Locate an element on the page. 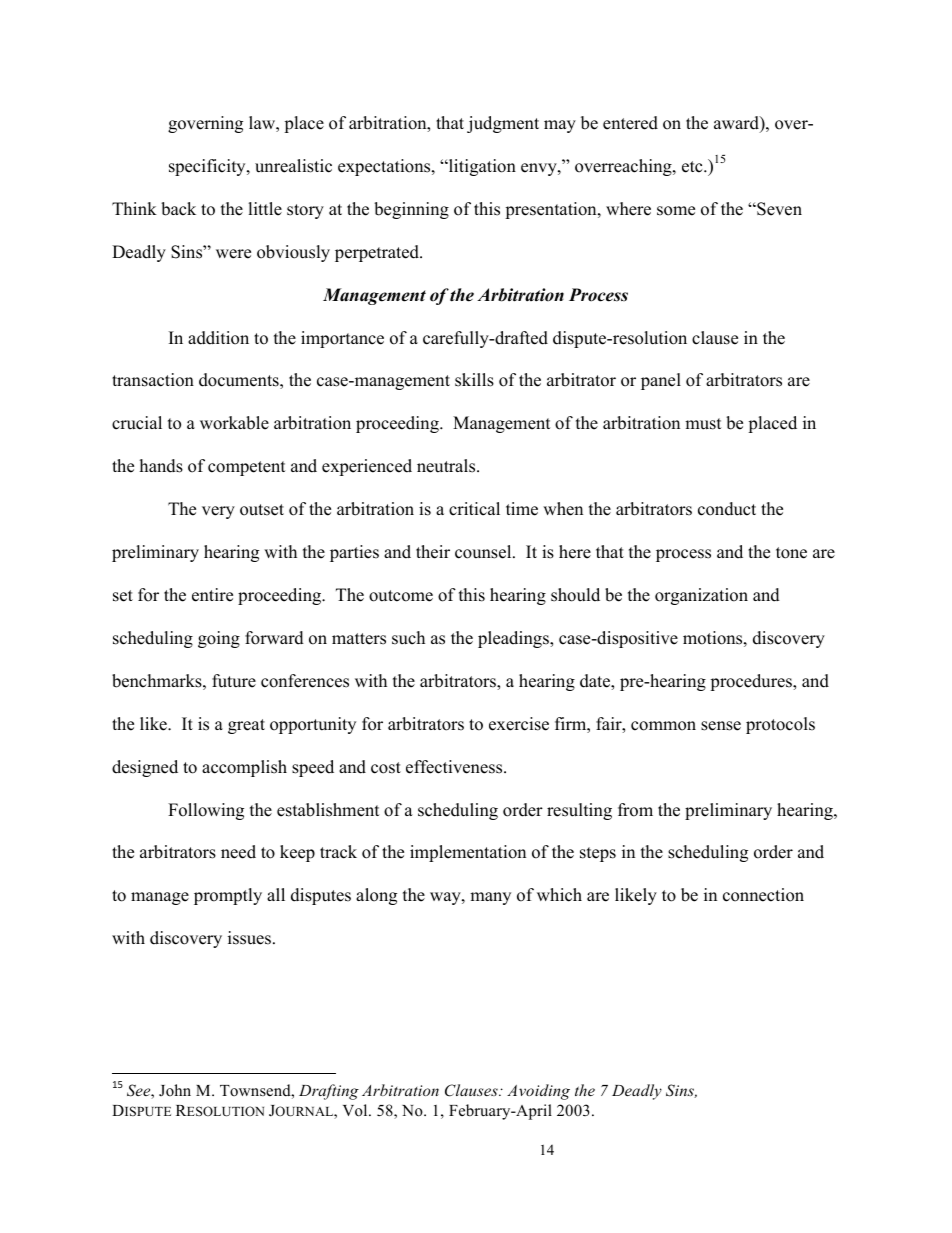 Image resolution: width=952 pixels, height=1233 pixels. connection is located at coordinates (763, 895).
